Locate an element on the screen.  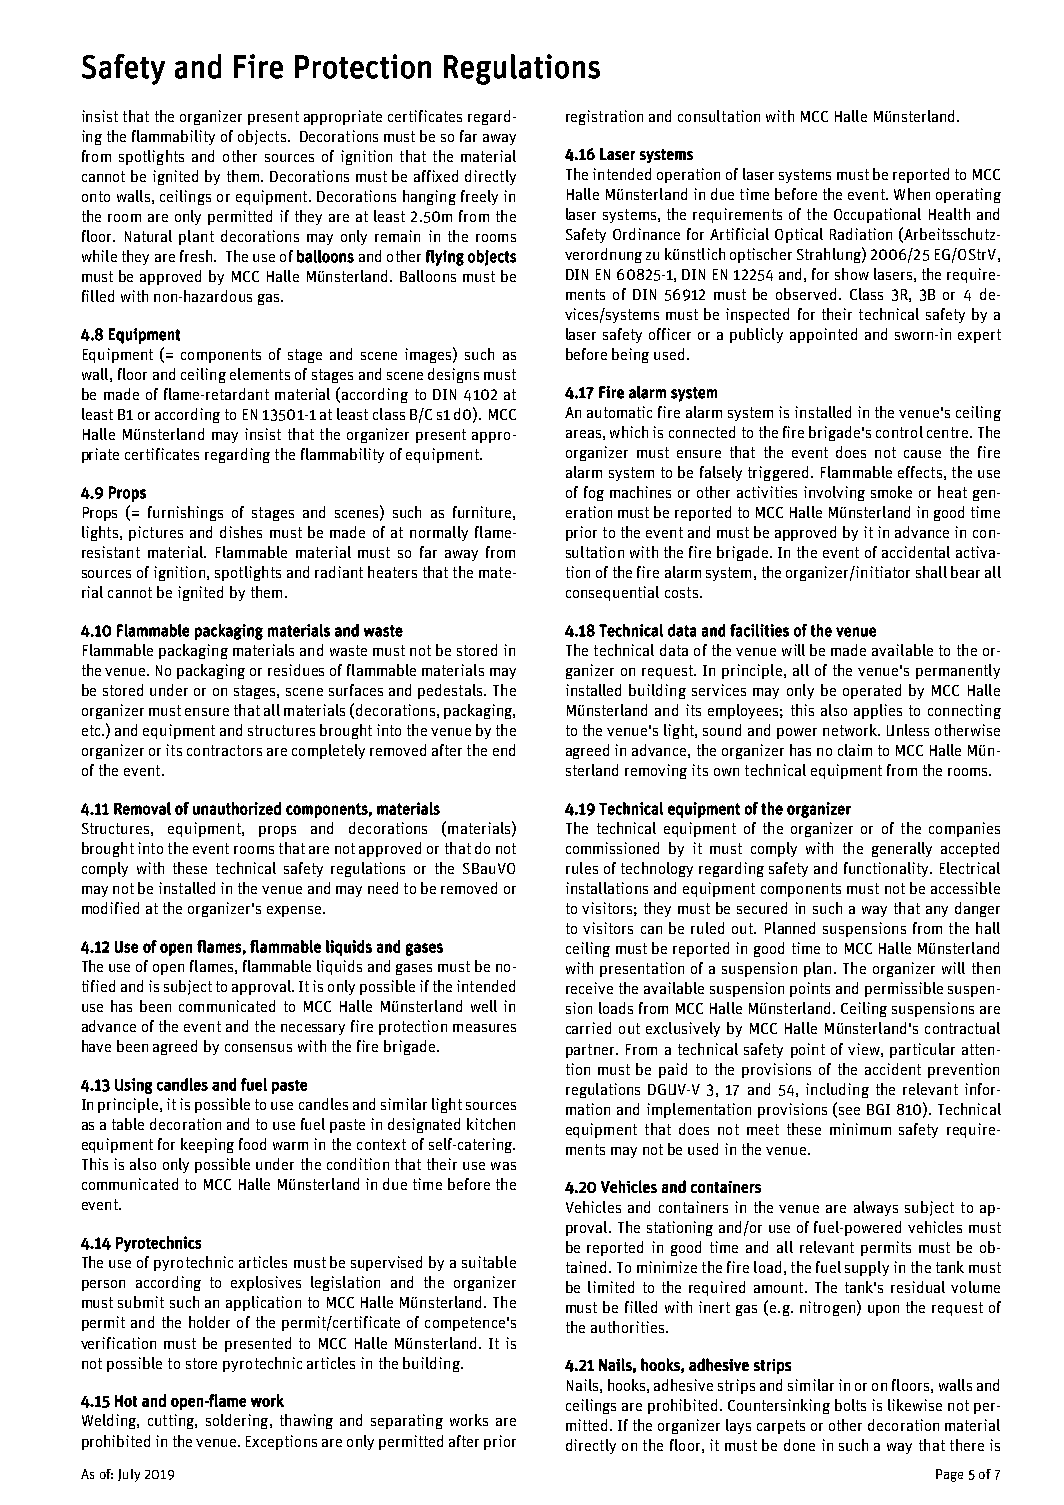
particular is located at coordinates (922, 1050).
